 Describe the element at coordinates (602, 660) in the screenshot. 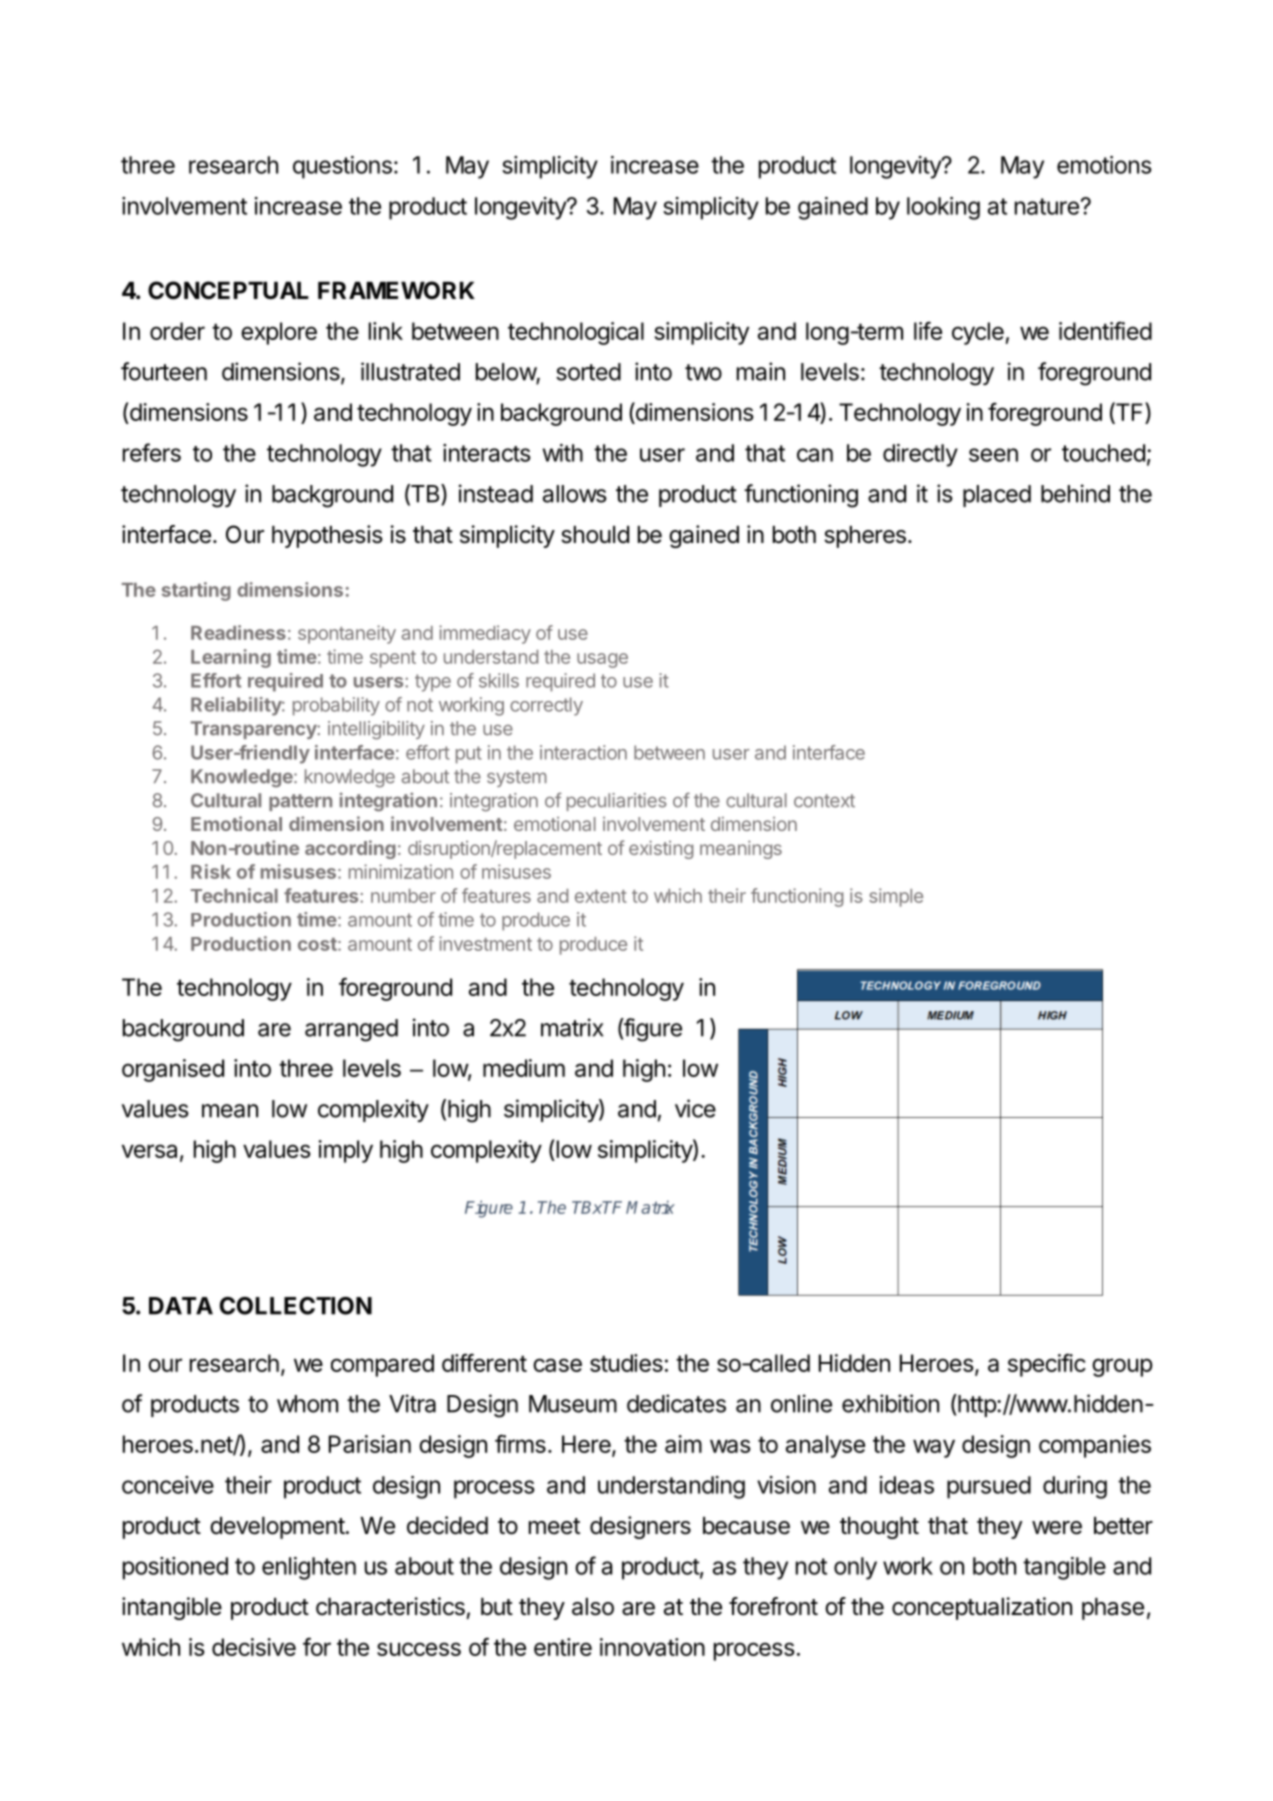

I see `usage` at that location.
